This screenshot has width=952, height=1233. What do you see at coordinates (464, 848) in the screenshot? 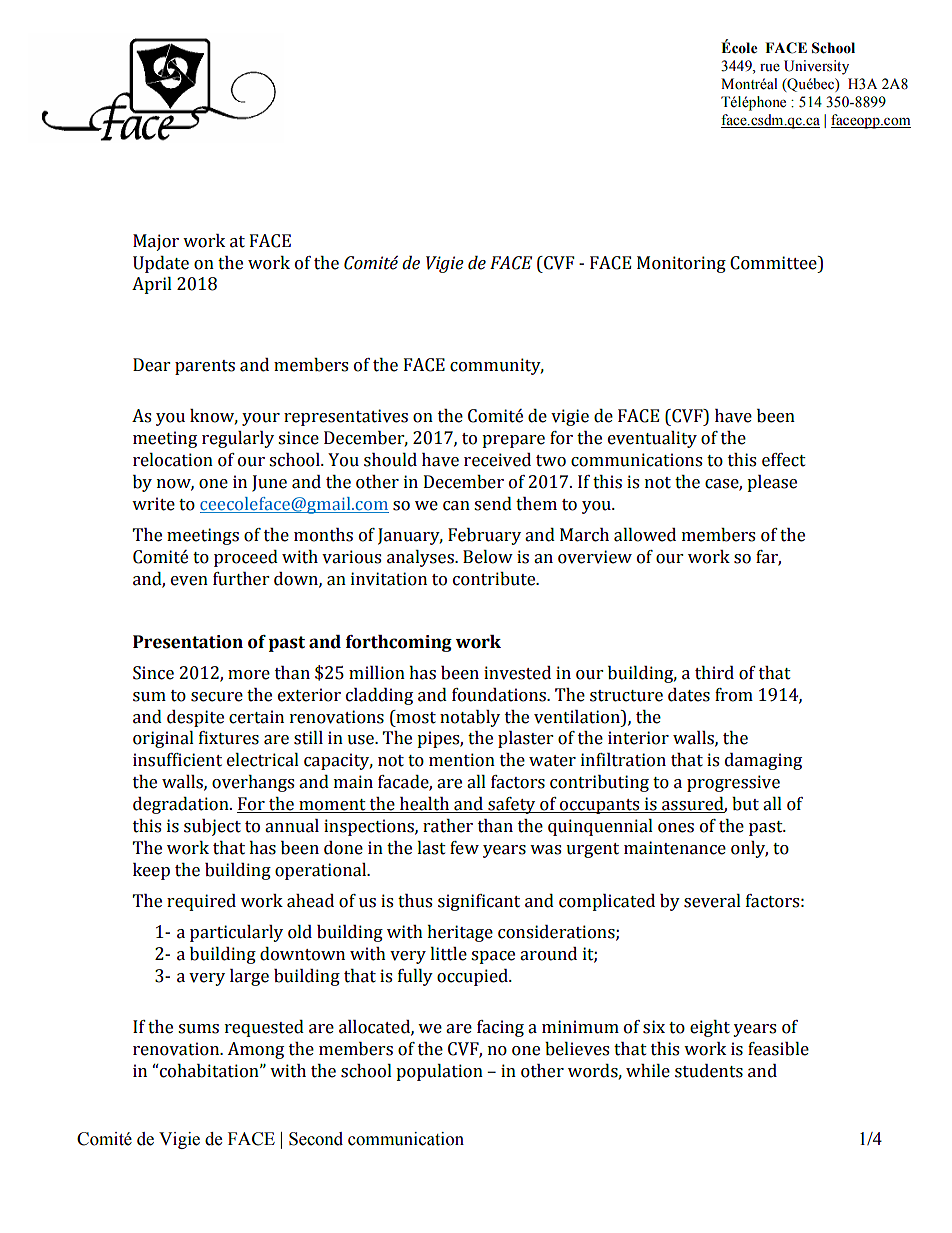
I see `few` at bounding box center [464, 848].
